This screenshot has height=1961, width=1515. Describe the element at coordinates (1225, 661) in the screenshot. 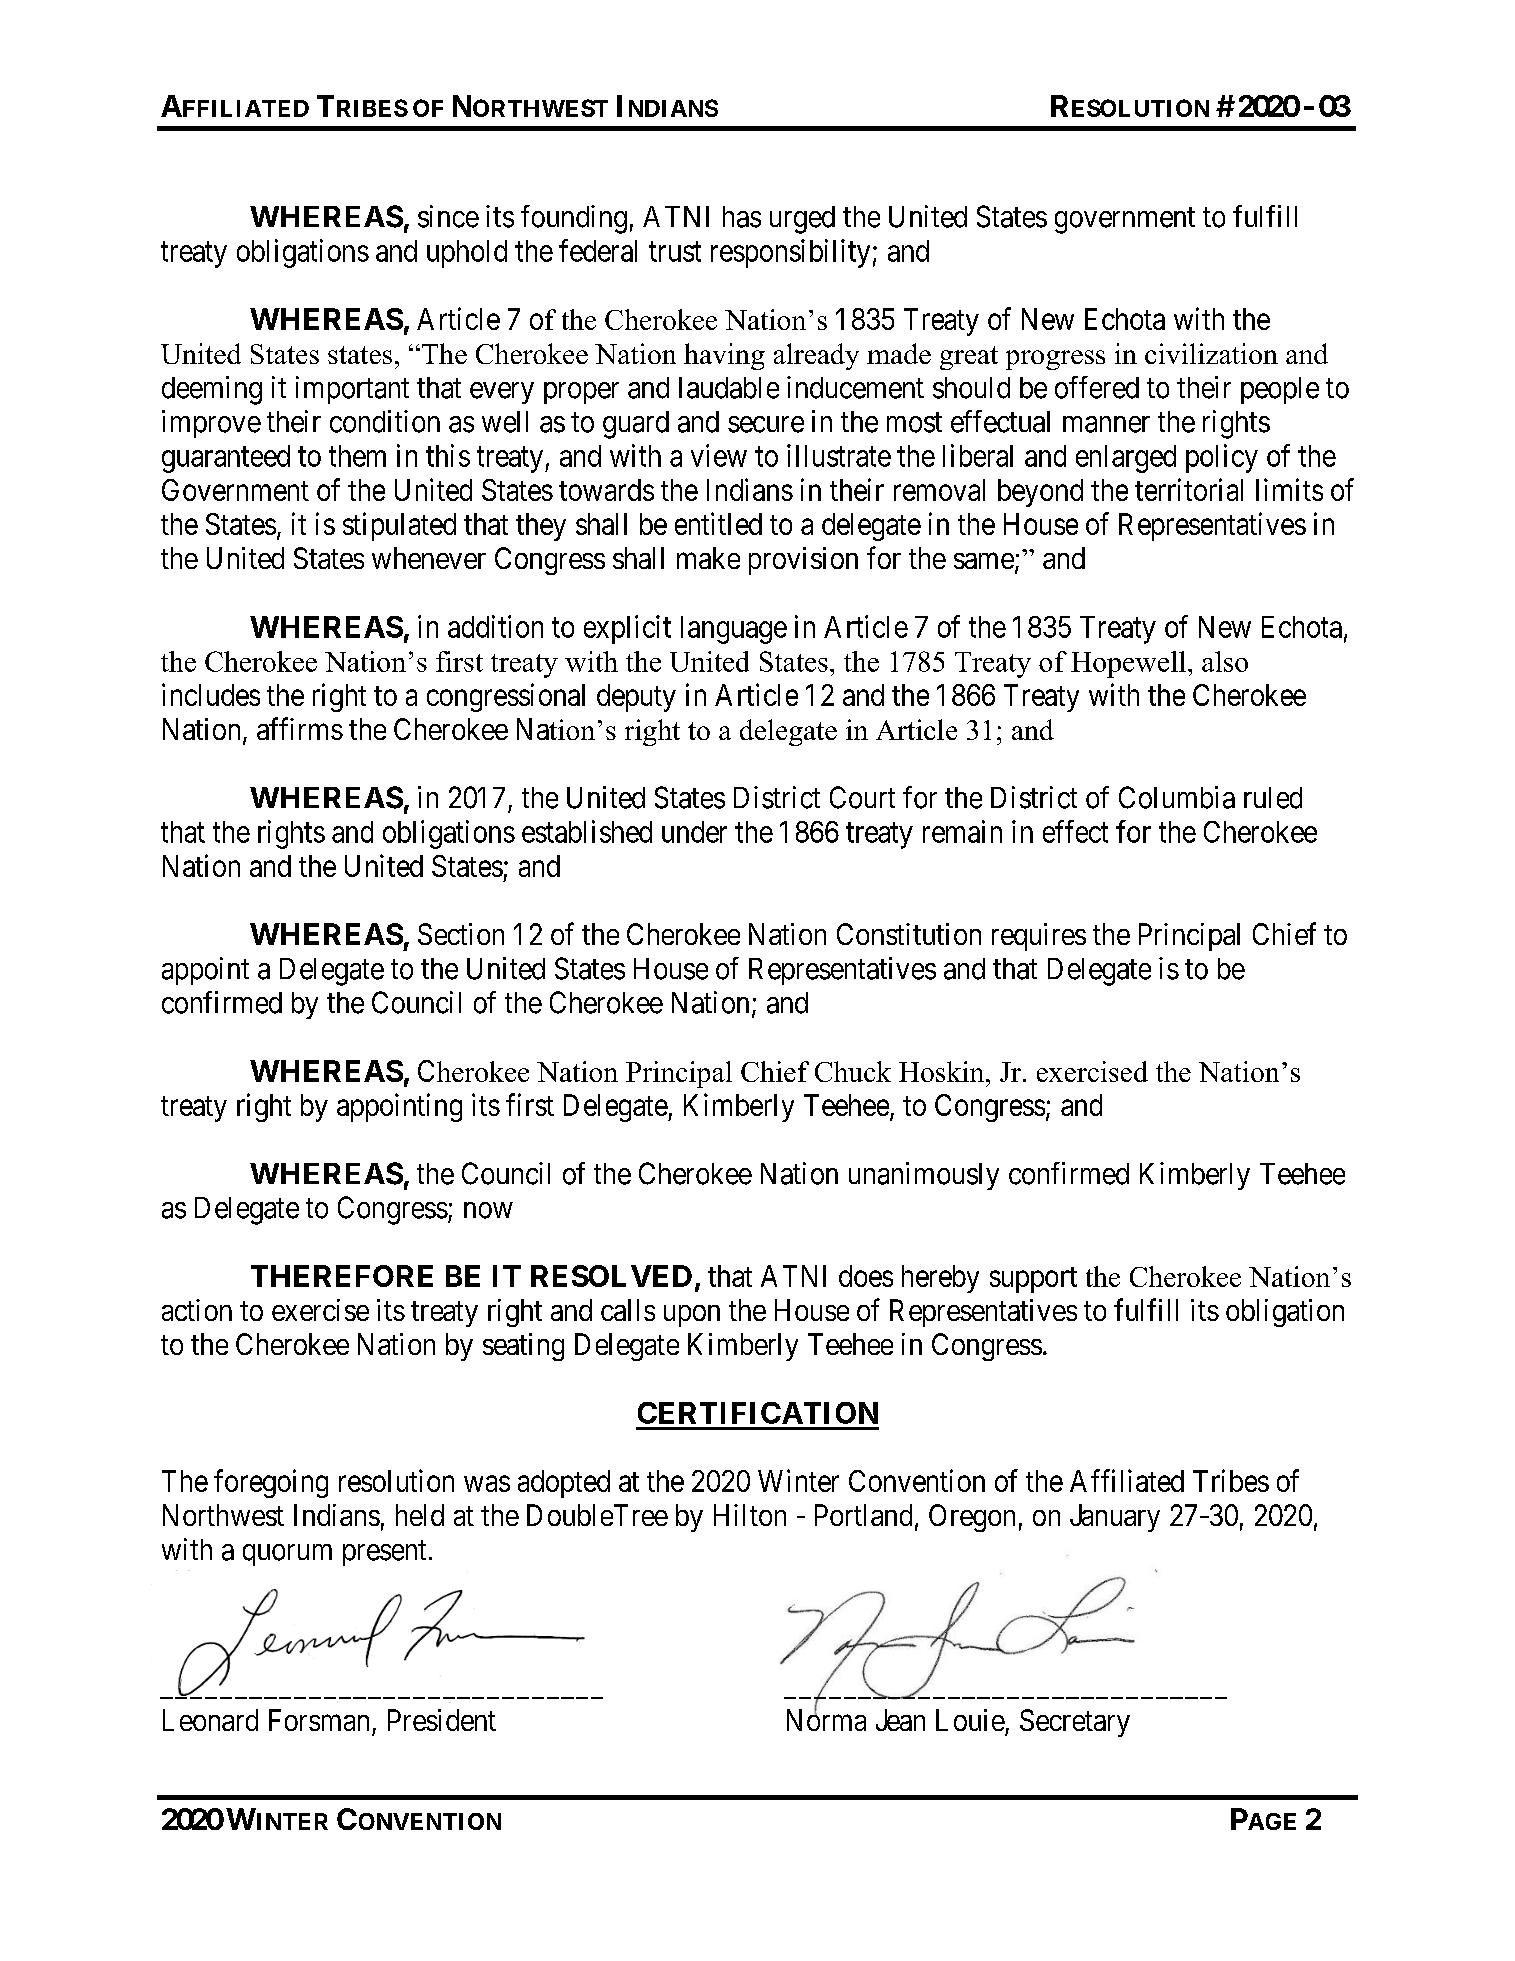

I see `also` at that location.
